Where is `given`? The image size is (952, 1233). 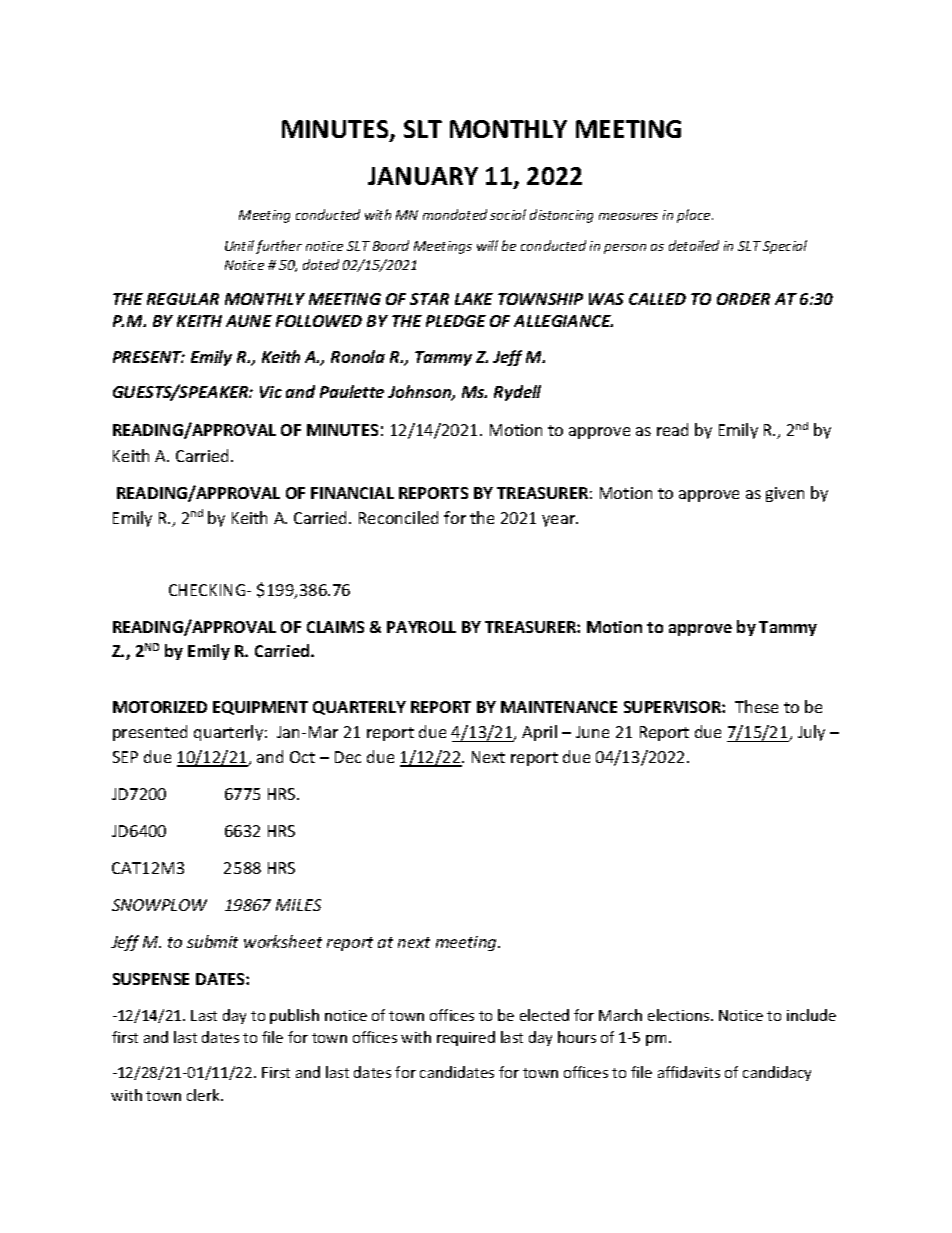
given is located at coordinates (785, 494).
